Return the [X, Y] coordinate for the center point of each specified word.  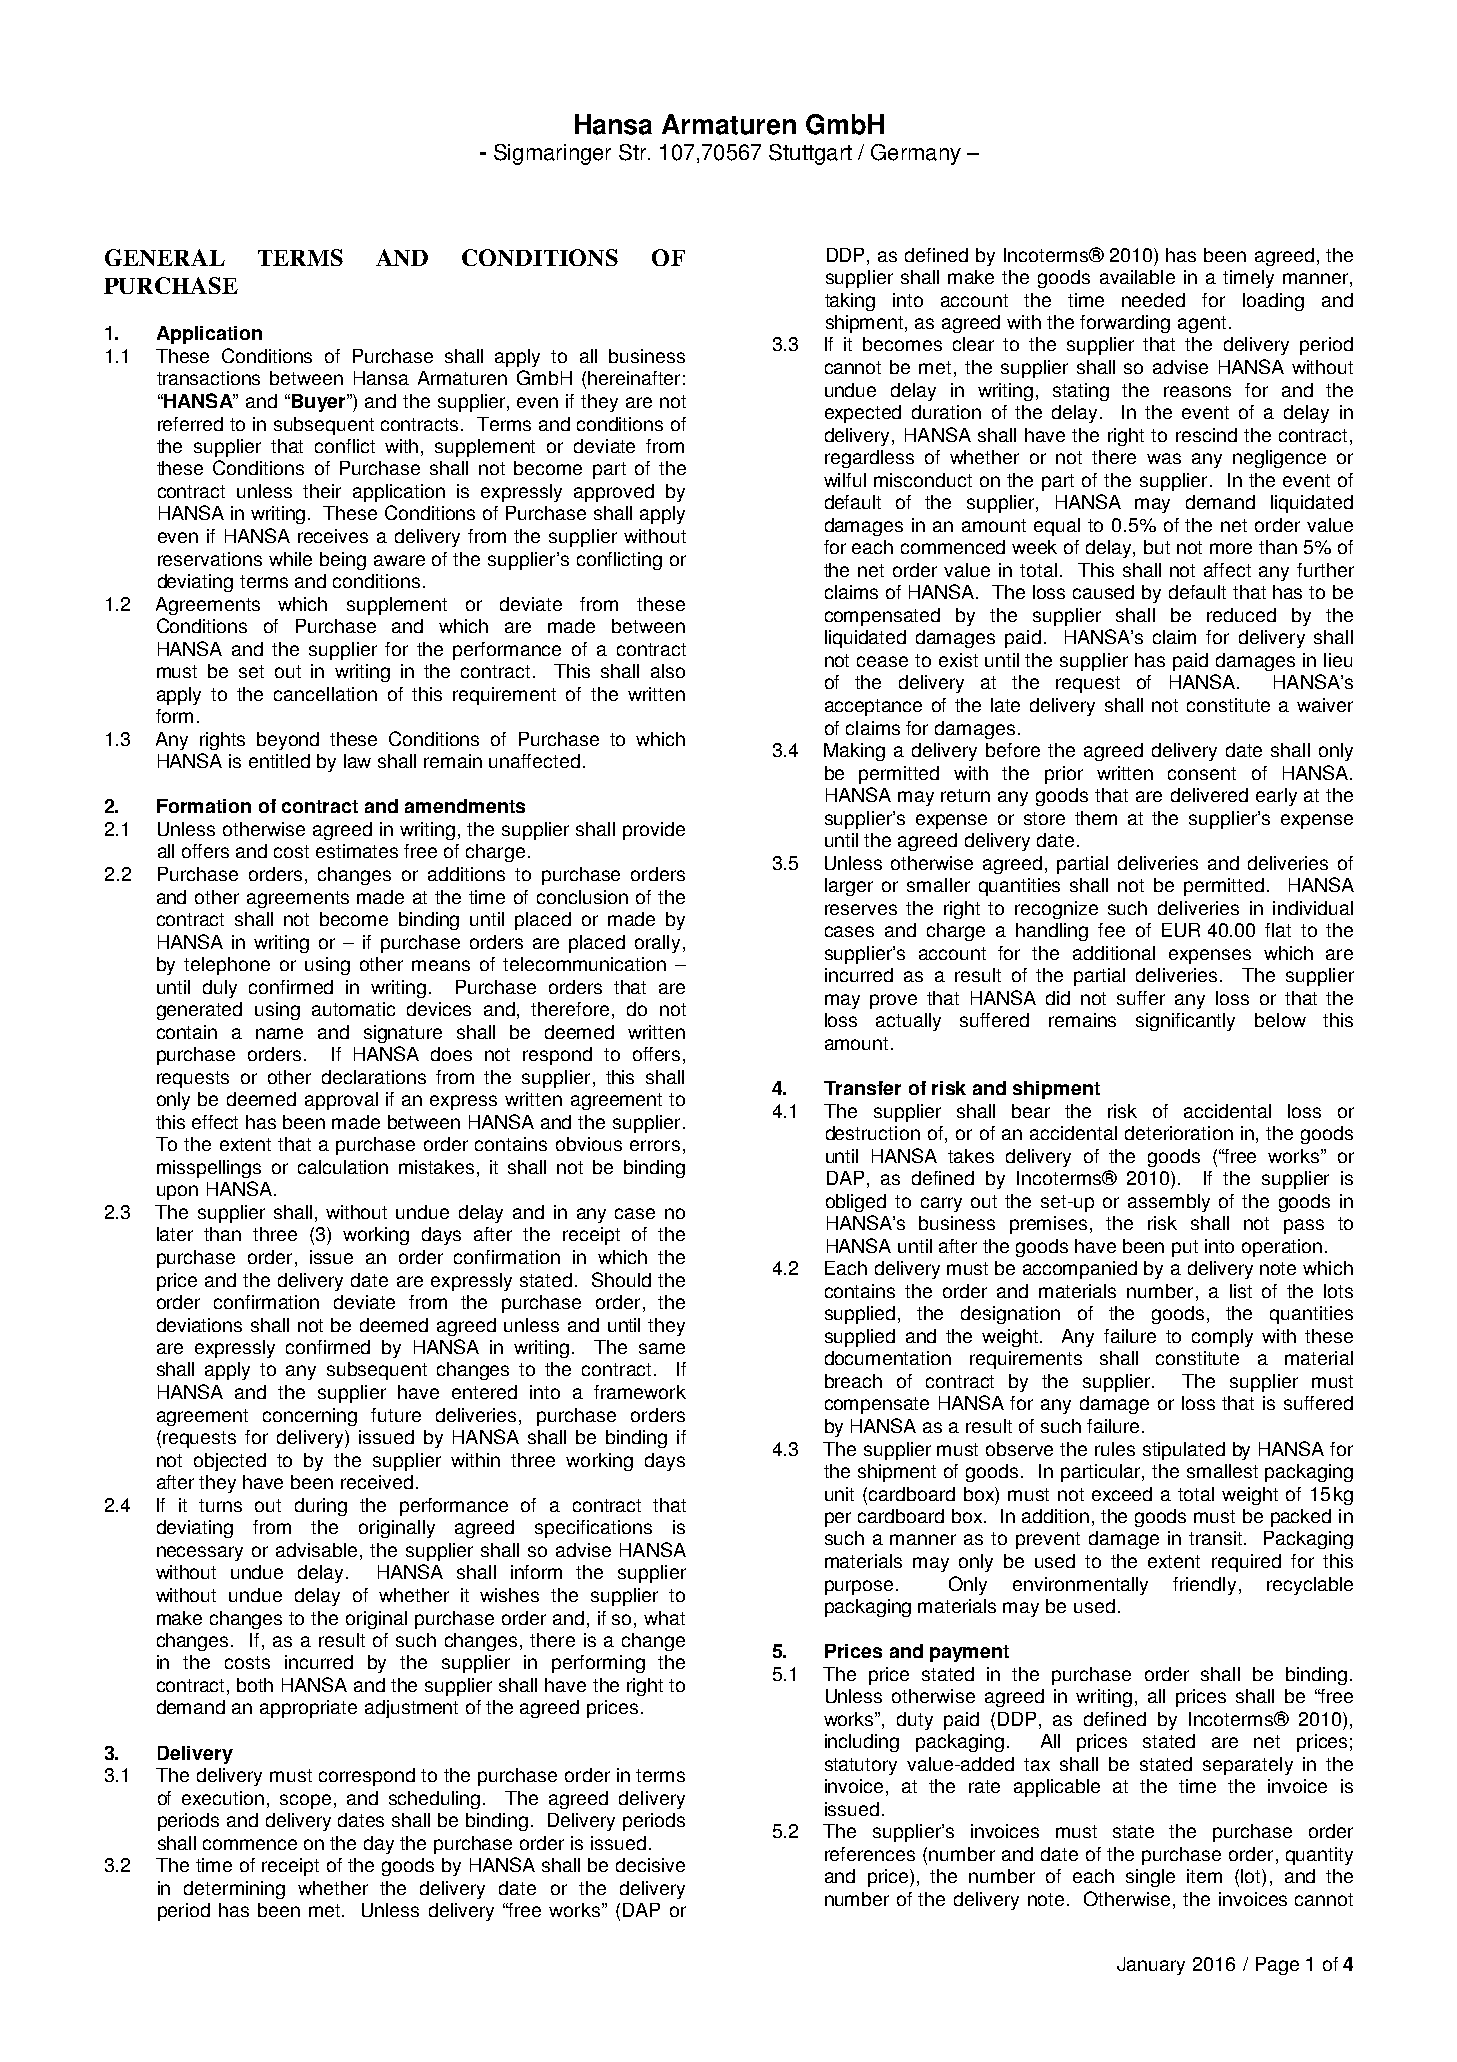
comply [1222, 1338]
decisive [650, 1865]
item [1204, 1876]
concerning [310, 1417]
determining [234, 1890]
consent [1202, 773]
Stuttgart [810, 154]
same [662, 1348]
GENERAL [165, 257]
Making [854, 752]
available [1137, 277]
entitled [279, 761]
